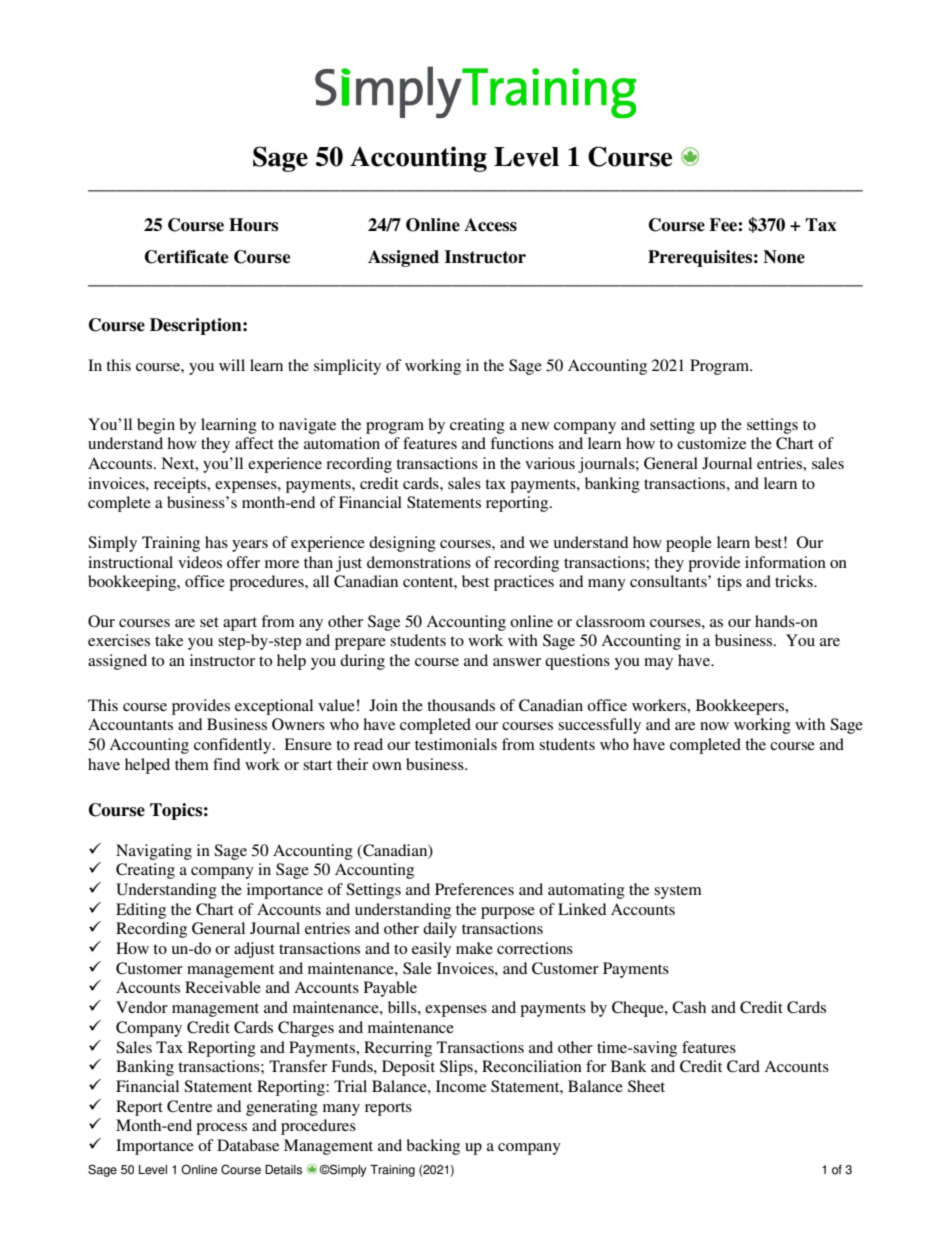  Describe the element at coordinates (240, 624) in the image. I see `apart` at that location.
